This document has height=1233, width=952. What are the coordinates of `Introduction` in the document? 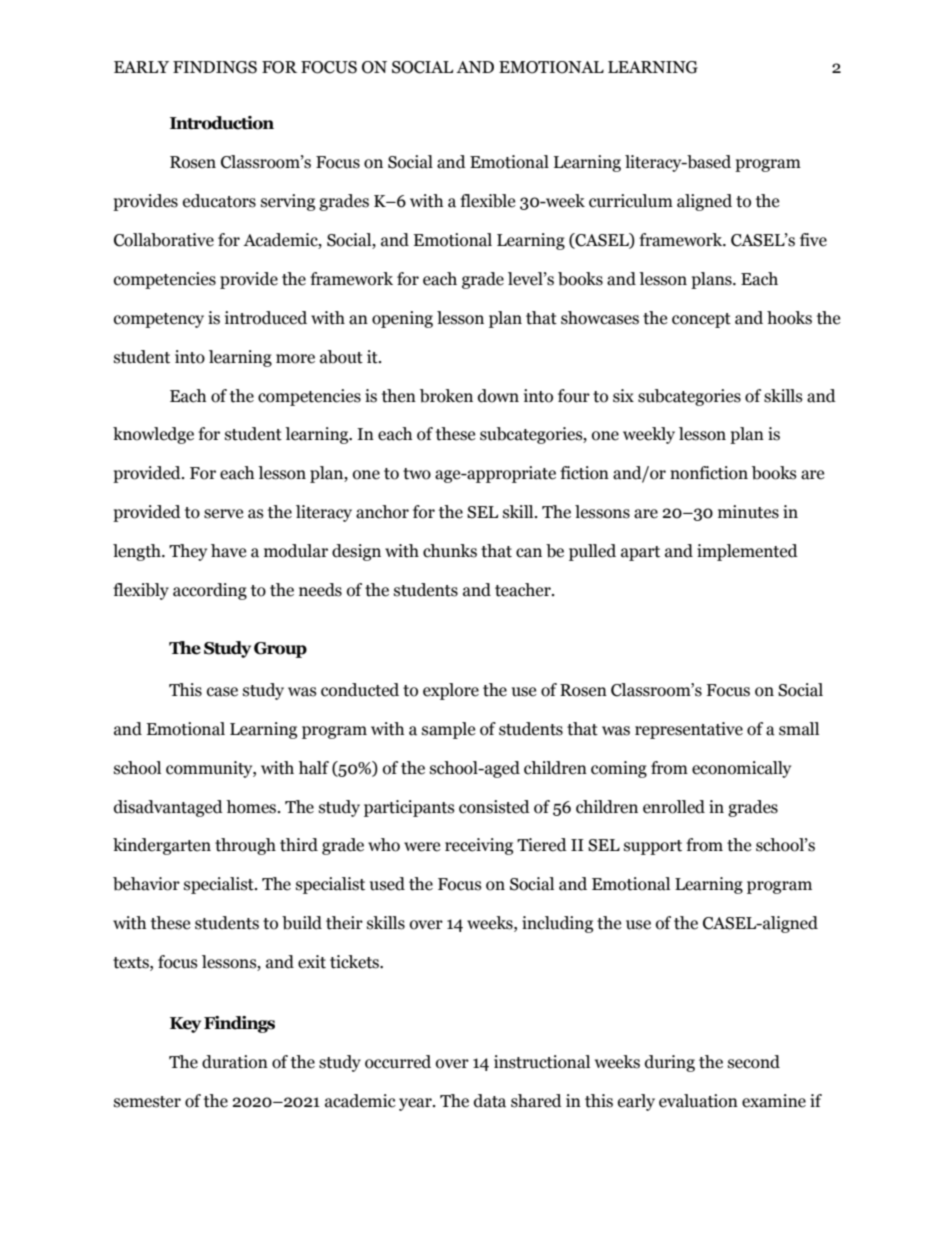 It's located at (222, 123).
